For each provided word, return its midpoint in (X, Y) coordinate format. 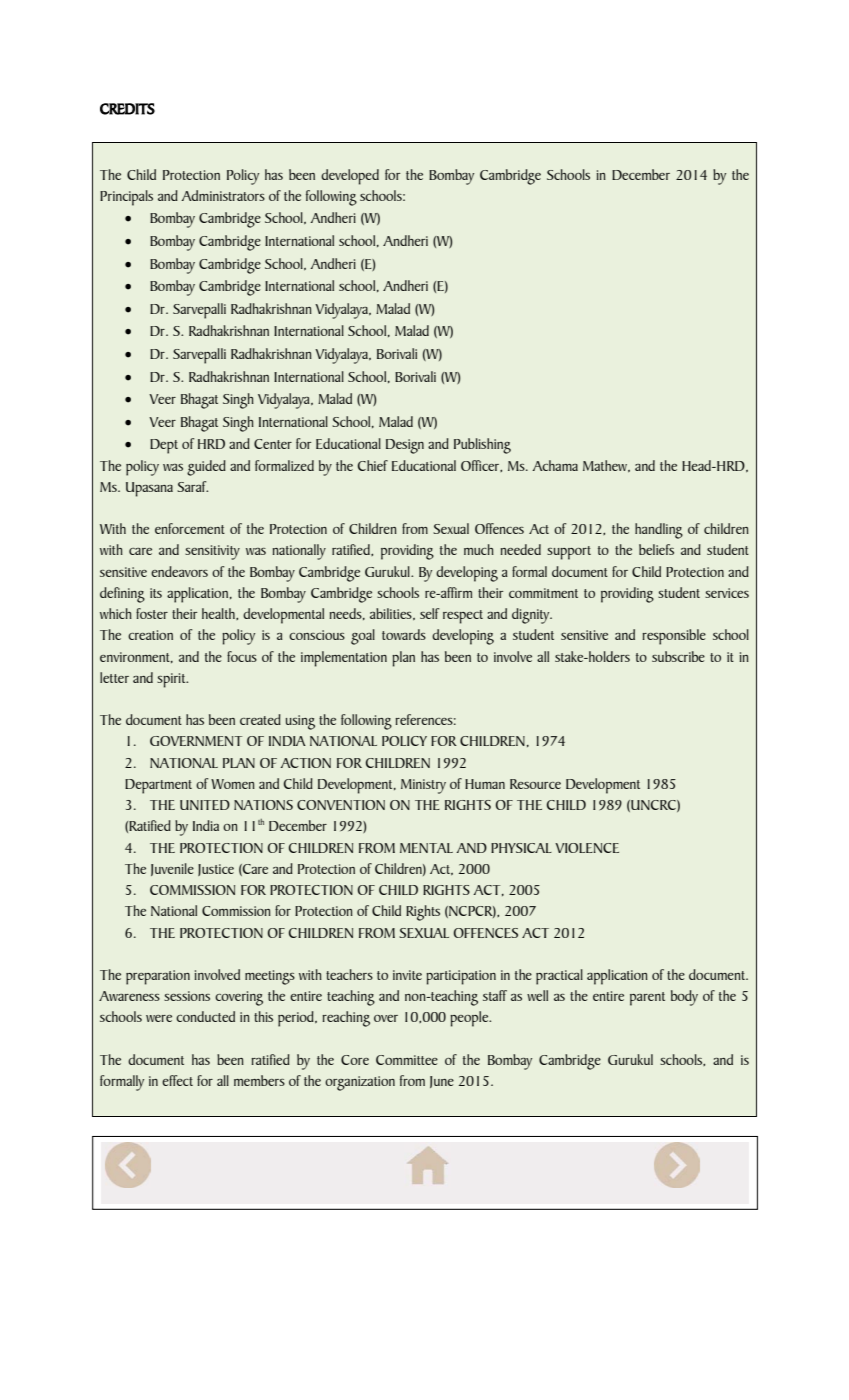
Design (405, 446)
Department (158, 786)
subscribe (678, 656)
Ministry (423, 786)
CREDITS (127, 109)
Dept (164, 446)
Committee (407, 1060)
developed (350, 177)
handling (659, 531)
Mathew (606, 466)
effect (177, 1080)
